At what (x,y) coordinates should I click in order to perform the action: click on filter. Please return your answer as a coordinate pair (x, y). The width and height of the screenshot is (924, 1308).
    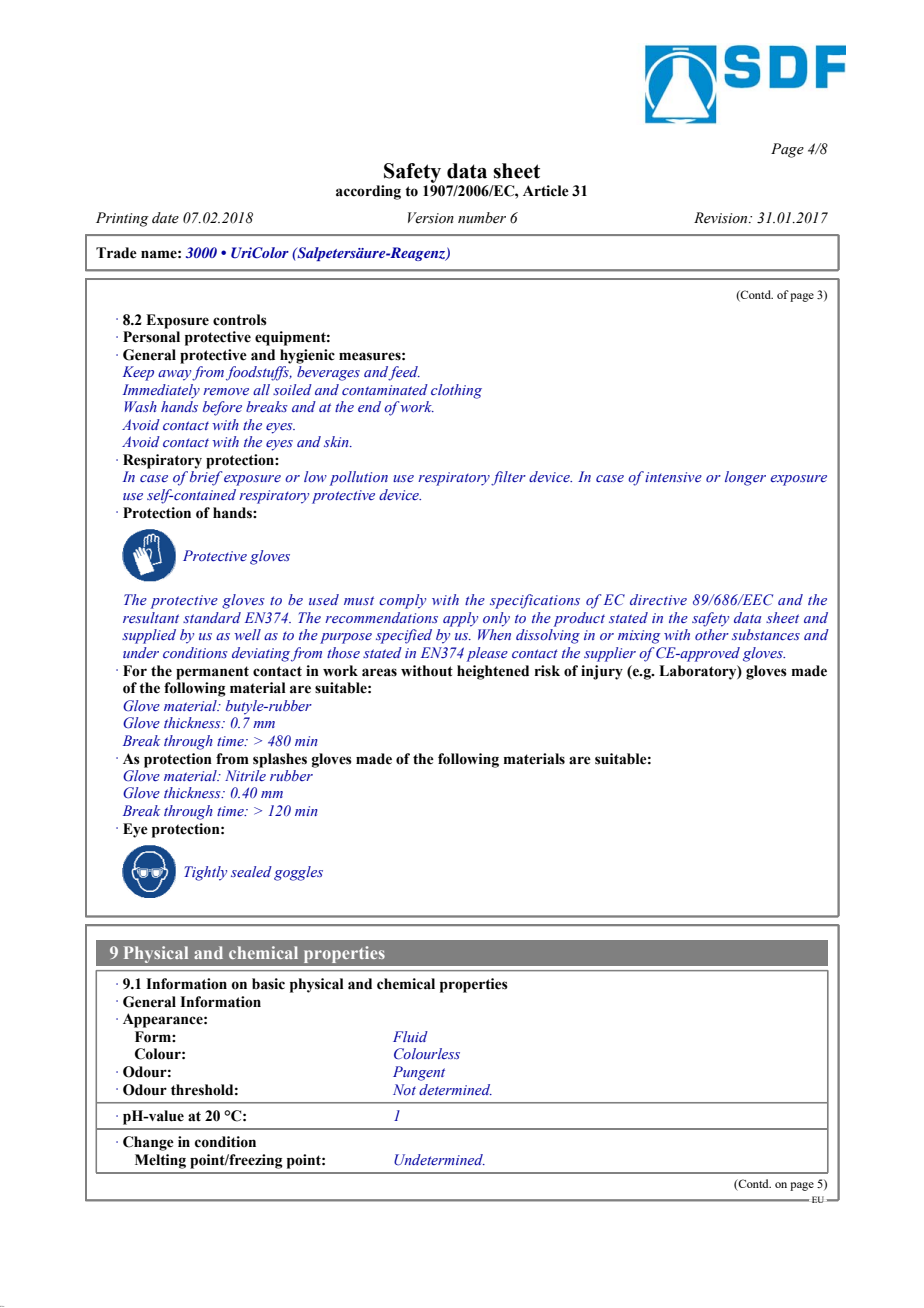
    Looking at the image, I should click on (508, 478).
